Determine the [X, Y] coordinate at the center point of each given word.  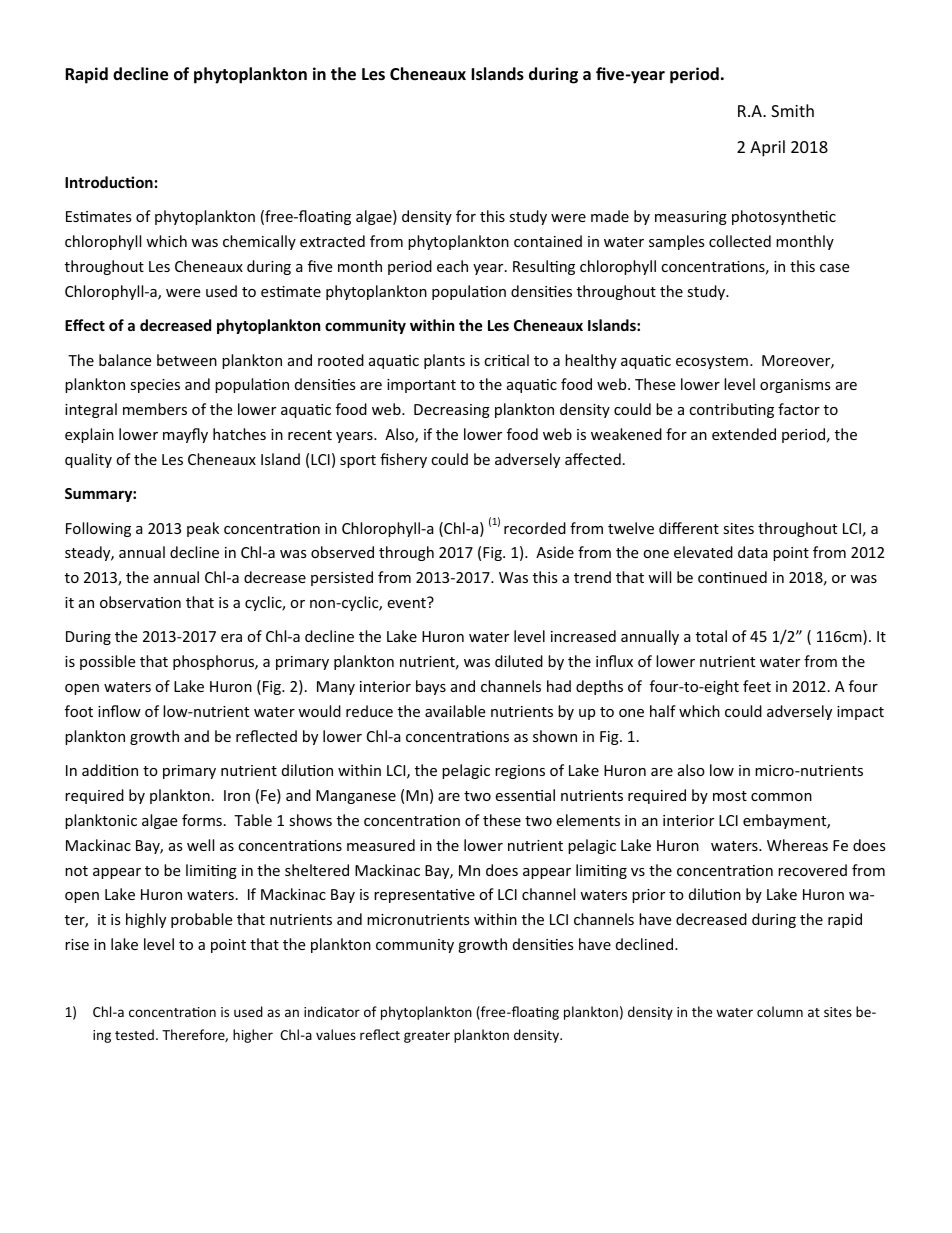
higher [253, 1036]
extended [744, 434]
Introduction [109, 182]
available [455, 711]
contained [548, 241]
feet [757, 686]
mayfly [185, 435]
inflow [119, 711]
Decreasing [452, 411]
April [767, 148]
